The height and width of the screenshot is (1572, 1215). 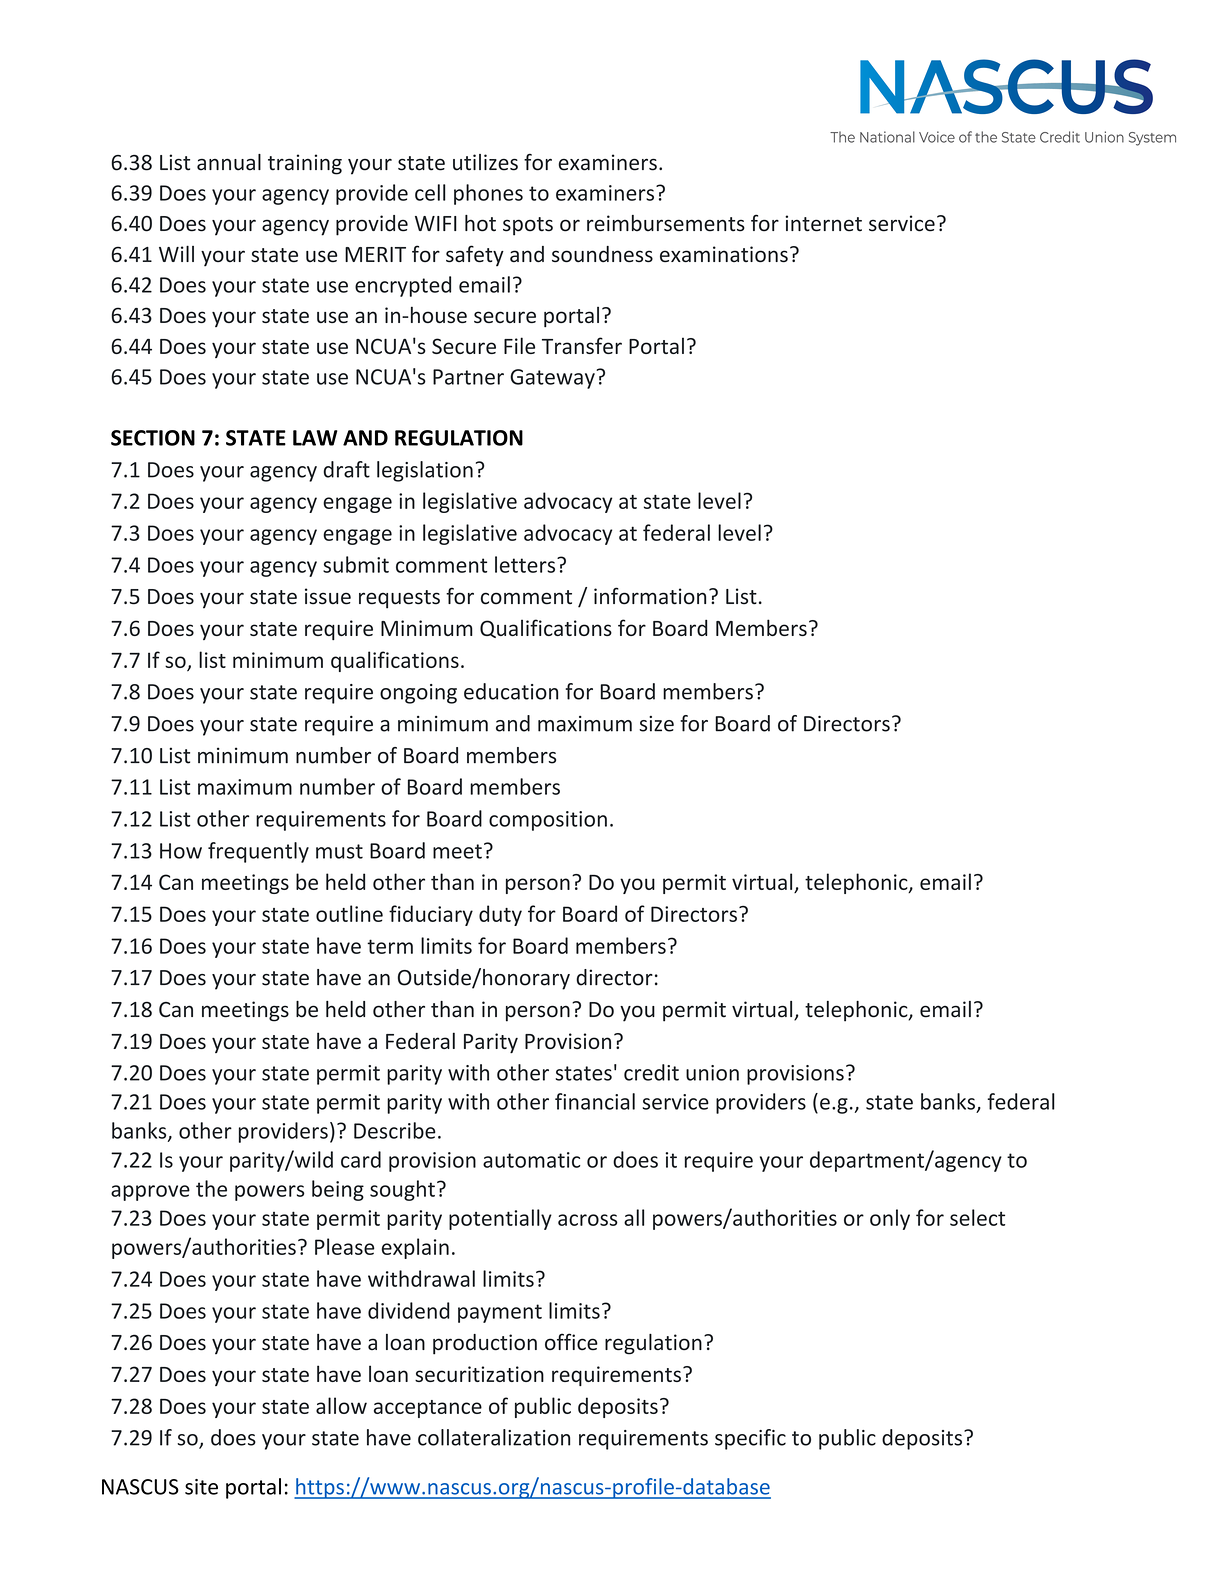 I want to click on internet, so click(x=823, y=223).
